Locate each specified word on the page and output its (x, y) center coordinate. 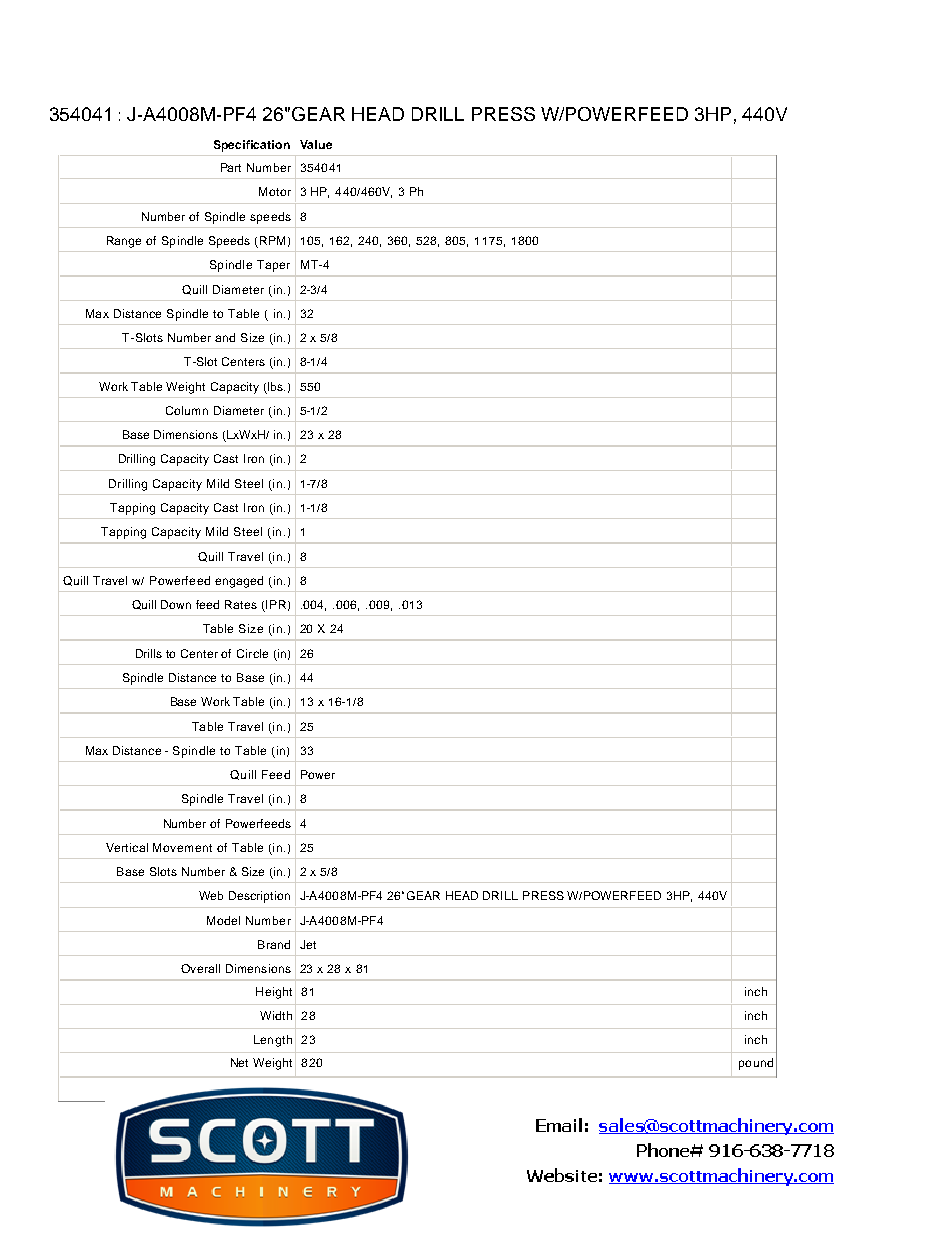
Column (187, 410)
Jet (308, 944)
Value (316, 144)
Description (259, 897)
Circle (252, 653)
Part (231, 167)
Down (176, 604)
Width (276, 1015)
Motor (275, 191)
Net (239, 1062)
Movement (182, 847)
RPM (272, 240)
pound (756, 1064)
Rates (241, 604)
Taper (273, 266)
